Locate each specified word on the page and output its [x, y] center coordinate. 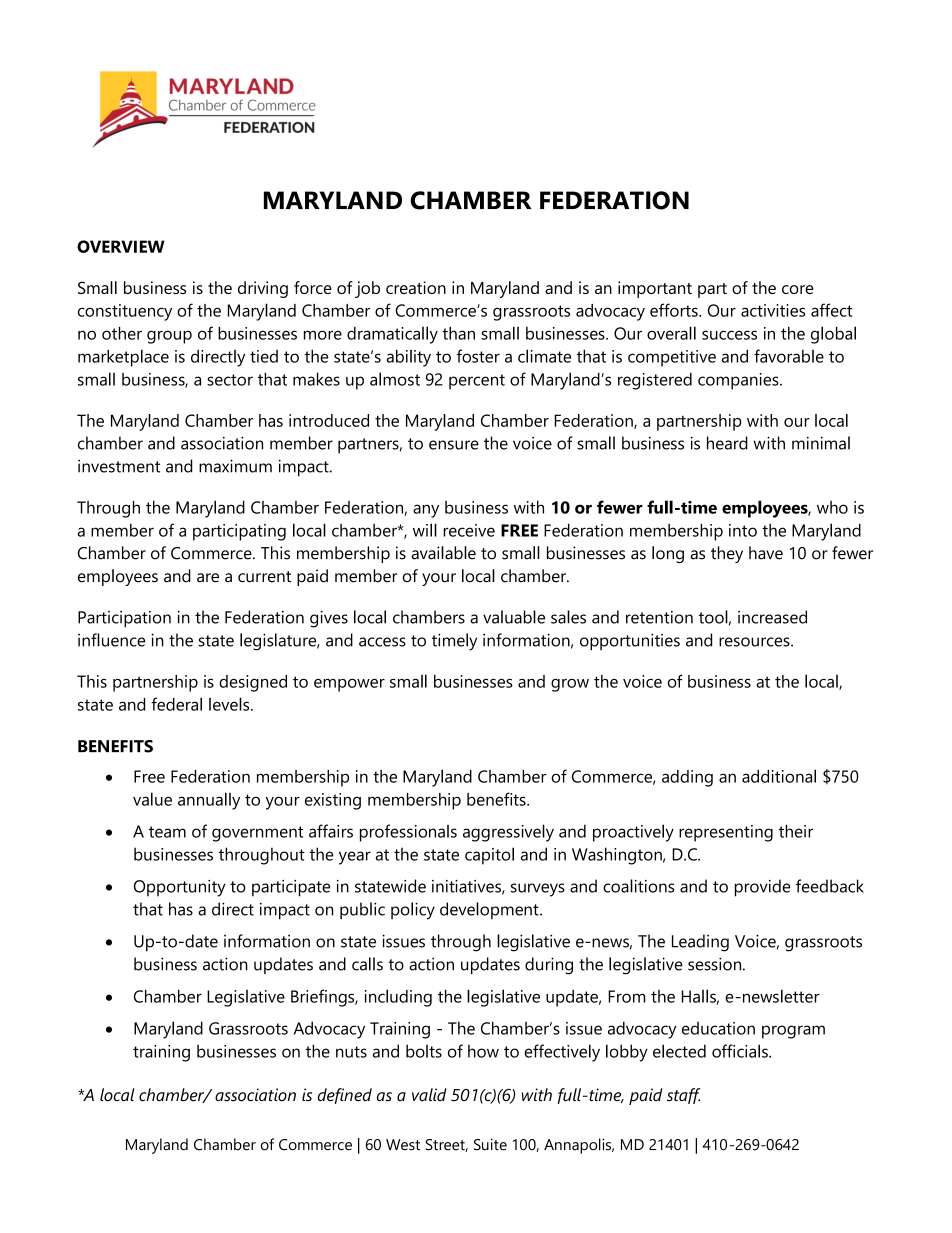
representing [726, 833]
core [798, 289]
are [208, 578]
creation [416, 287]
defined [345, 1096]
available [443, 553]
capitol [489, 856]
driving [263, 289]
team [167, 832]
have [766, 553]
